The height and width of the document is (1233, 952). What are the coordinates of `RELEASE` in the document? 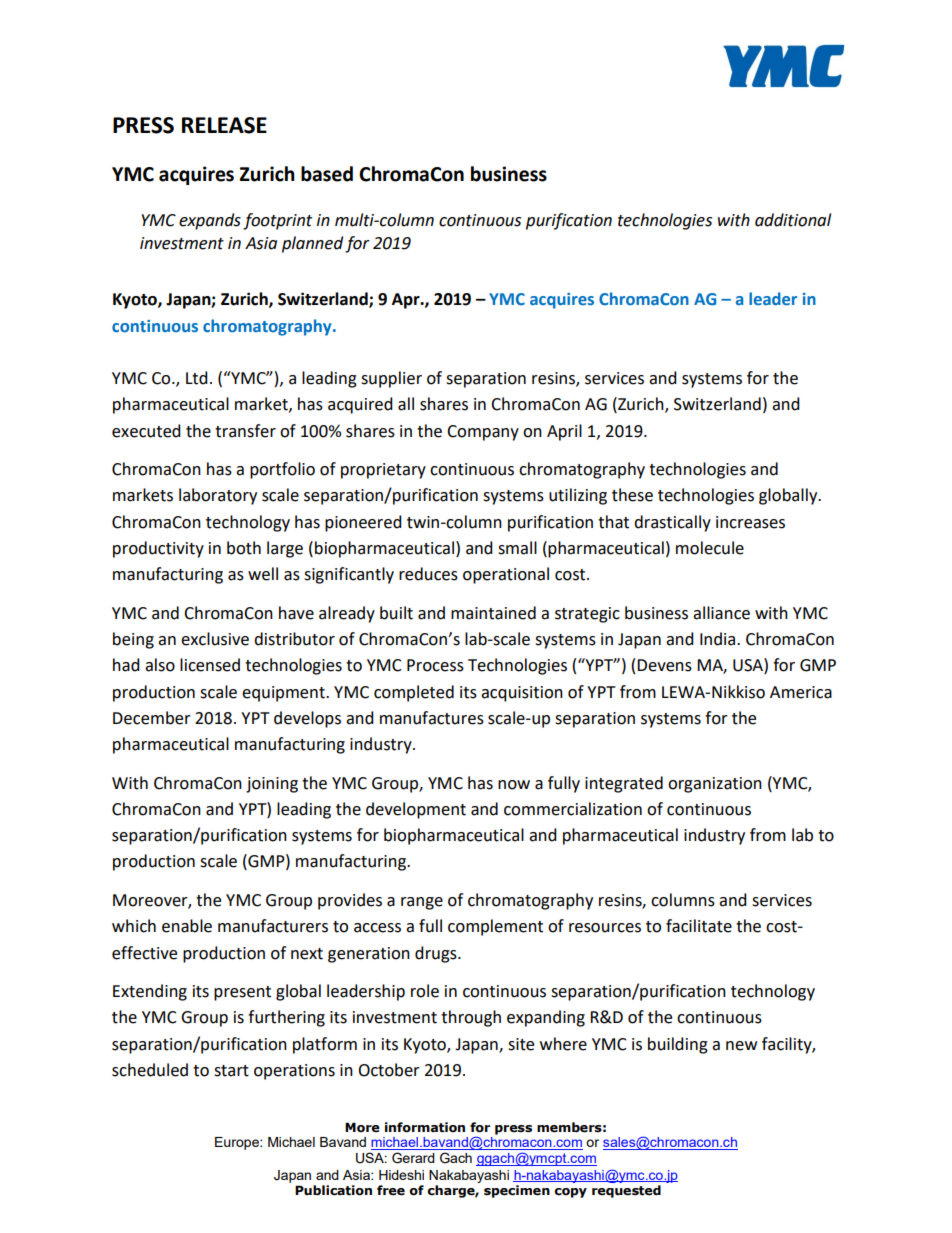 It's located at (224, 125).
